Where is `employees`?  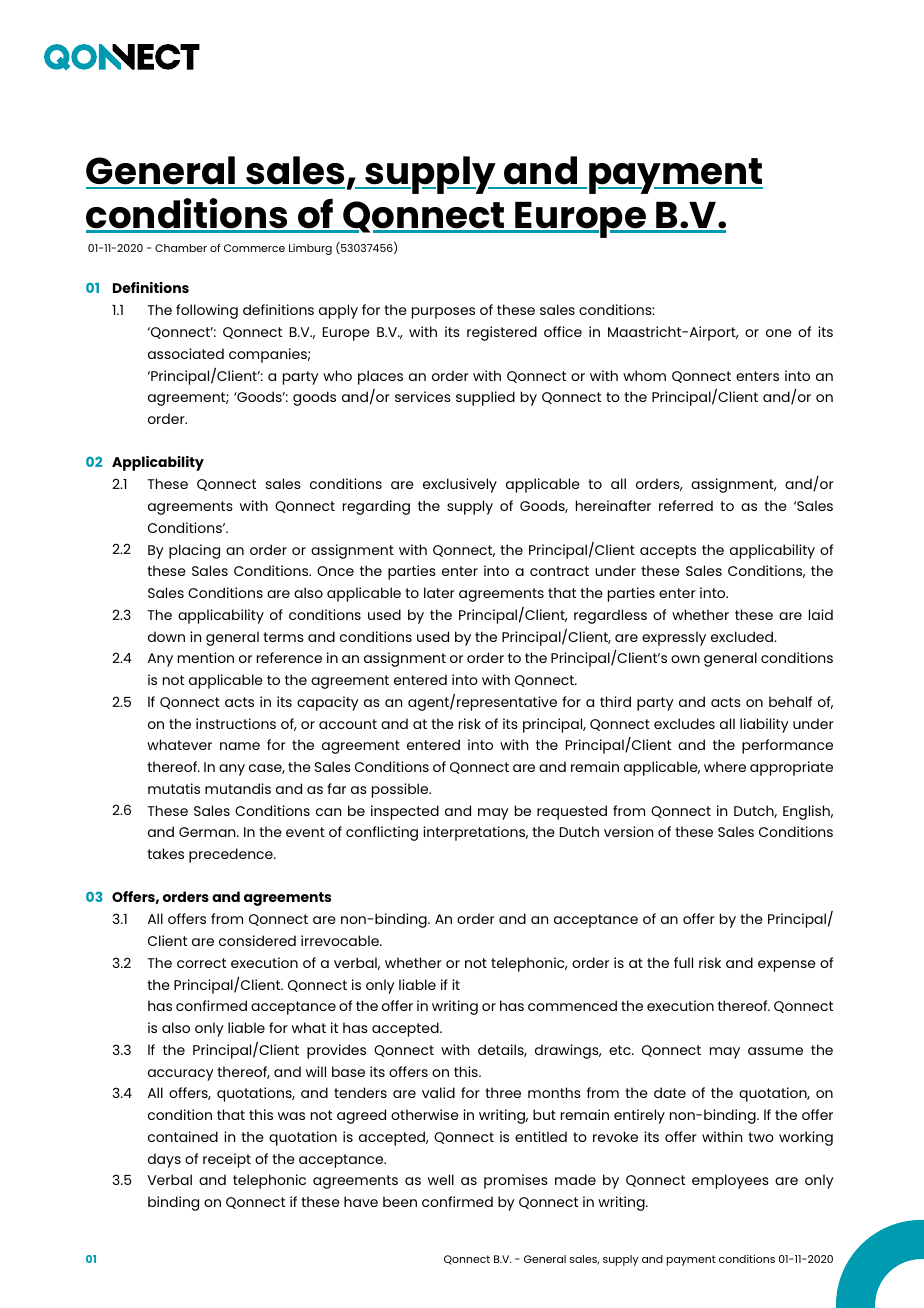 employees is located at coordinates (730, 1181).
